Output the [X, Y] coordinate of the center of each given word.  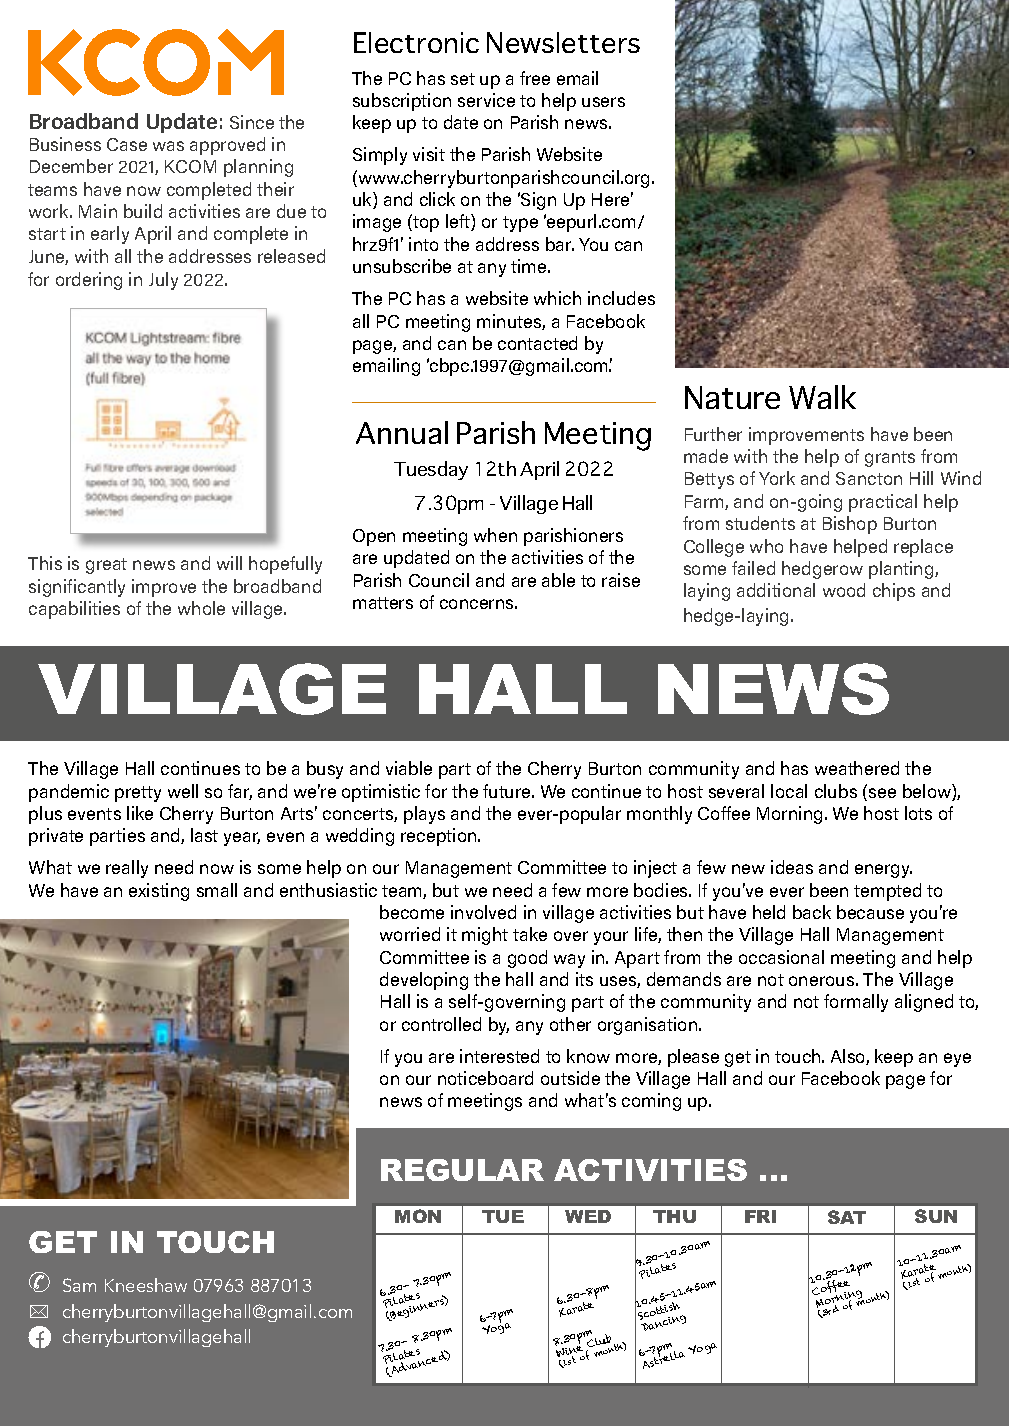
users [603, 102]
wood [844, 590]
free [535, 78]
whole [201, 608]
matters [383, 603]
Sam [79, 1285]
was [168, 146]
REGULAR [462, 1170]
